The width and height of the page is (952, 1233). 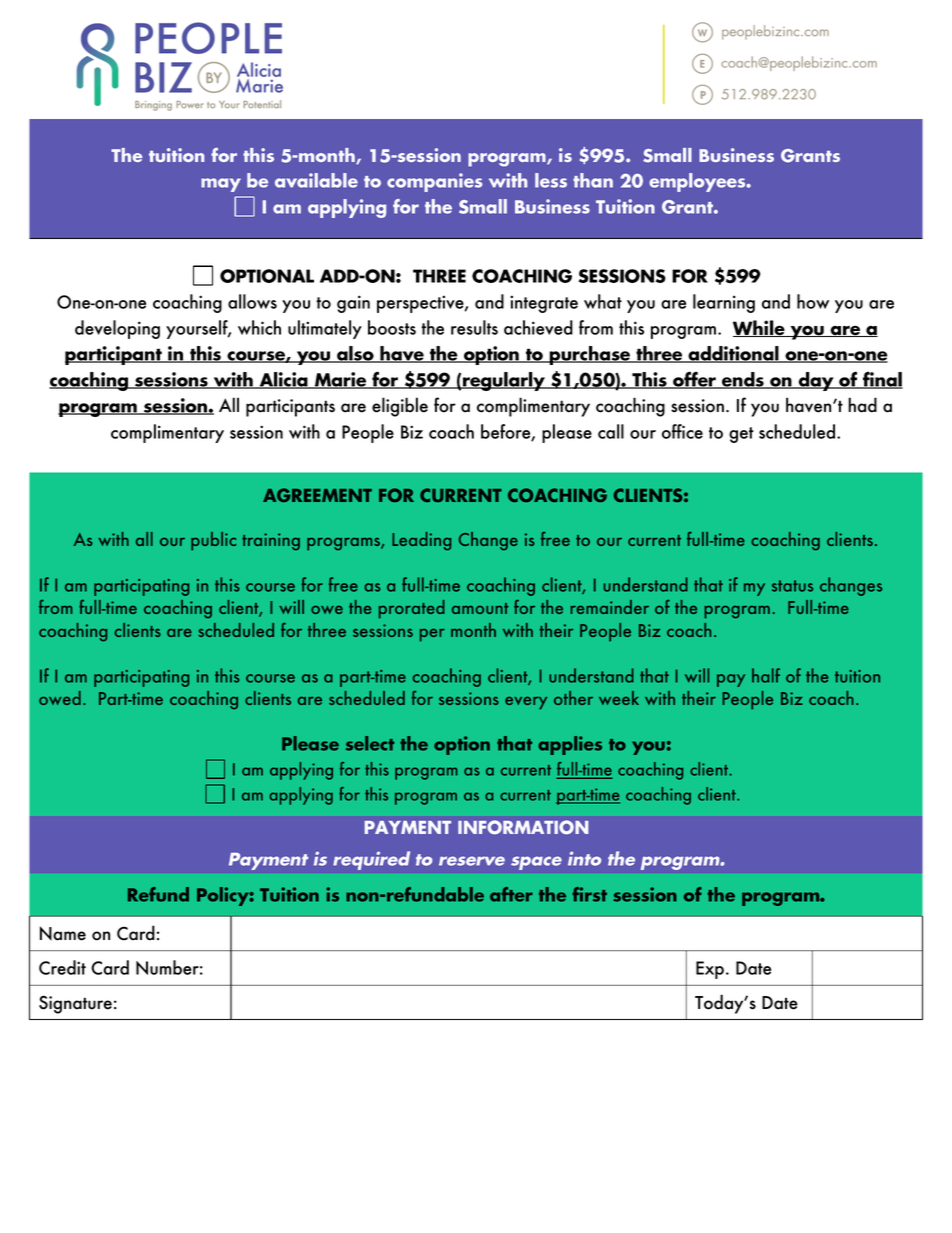 I want to click on results, so click(x=474, y=327).
